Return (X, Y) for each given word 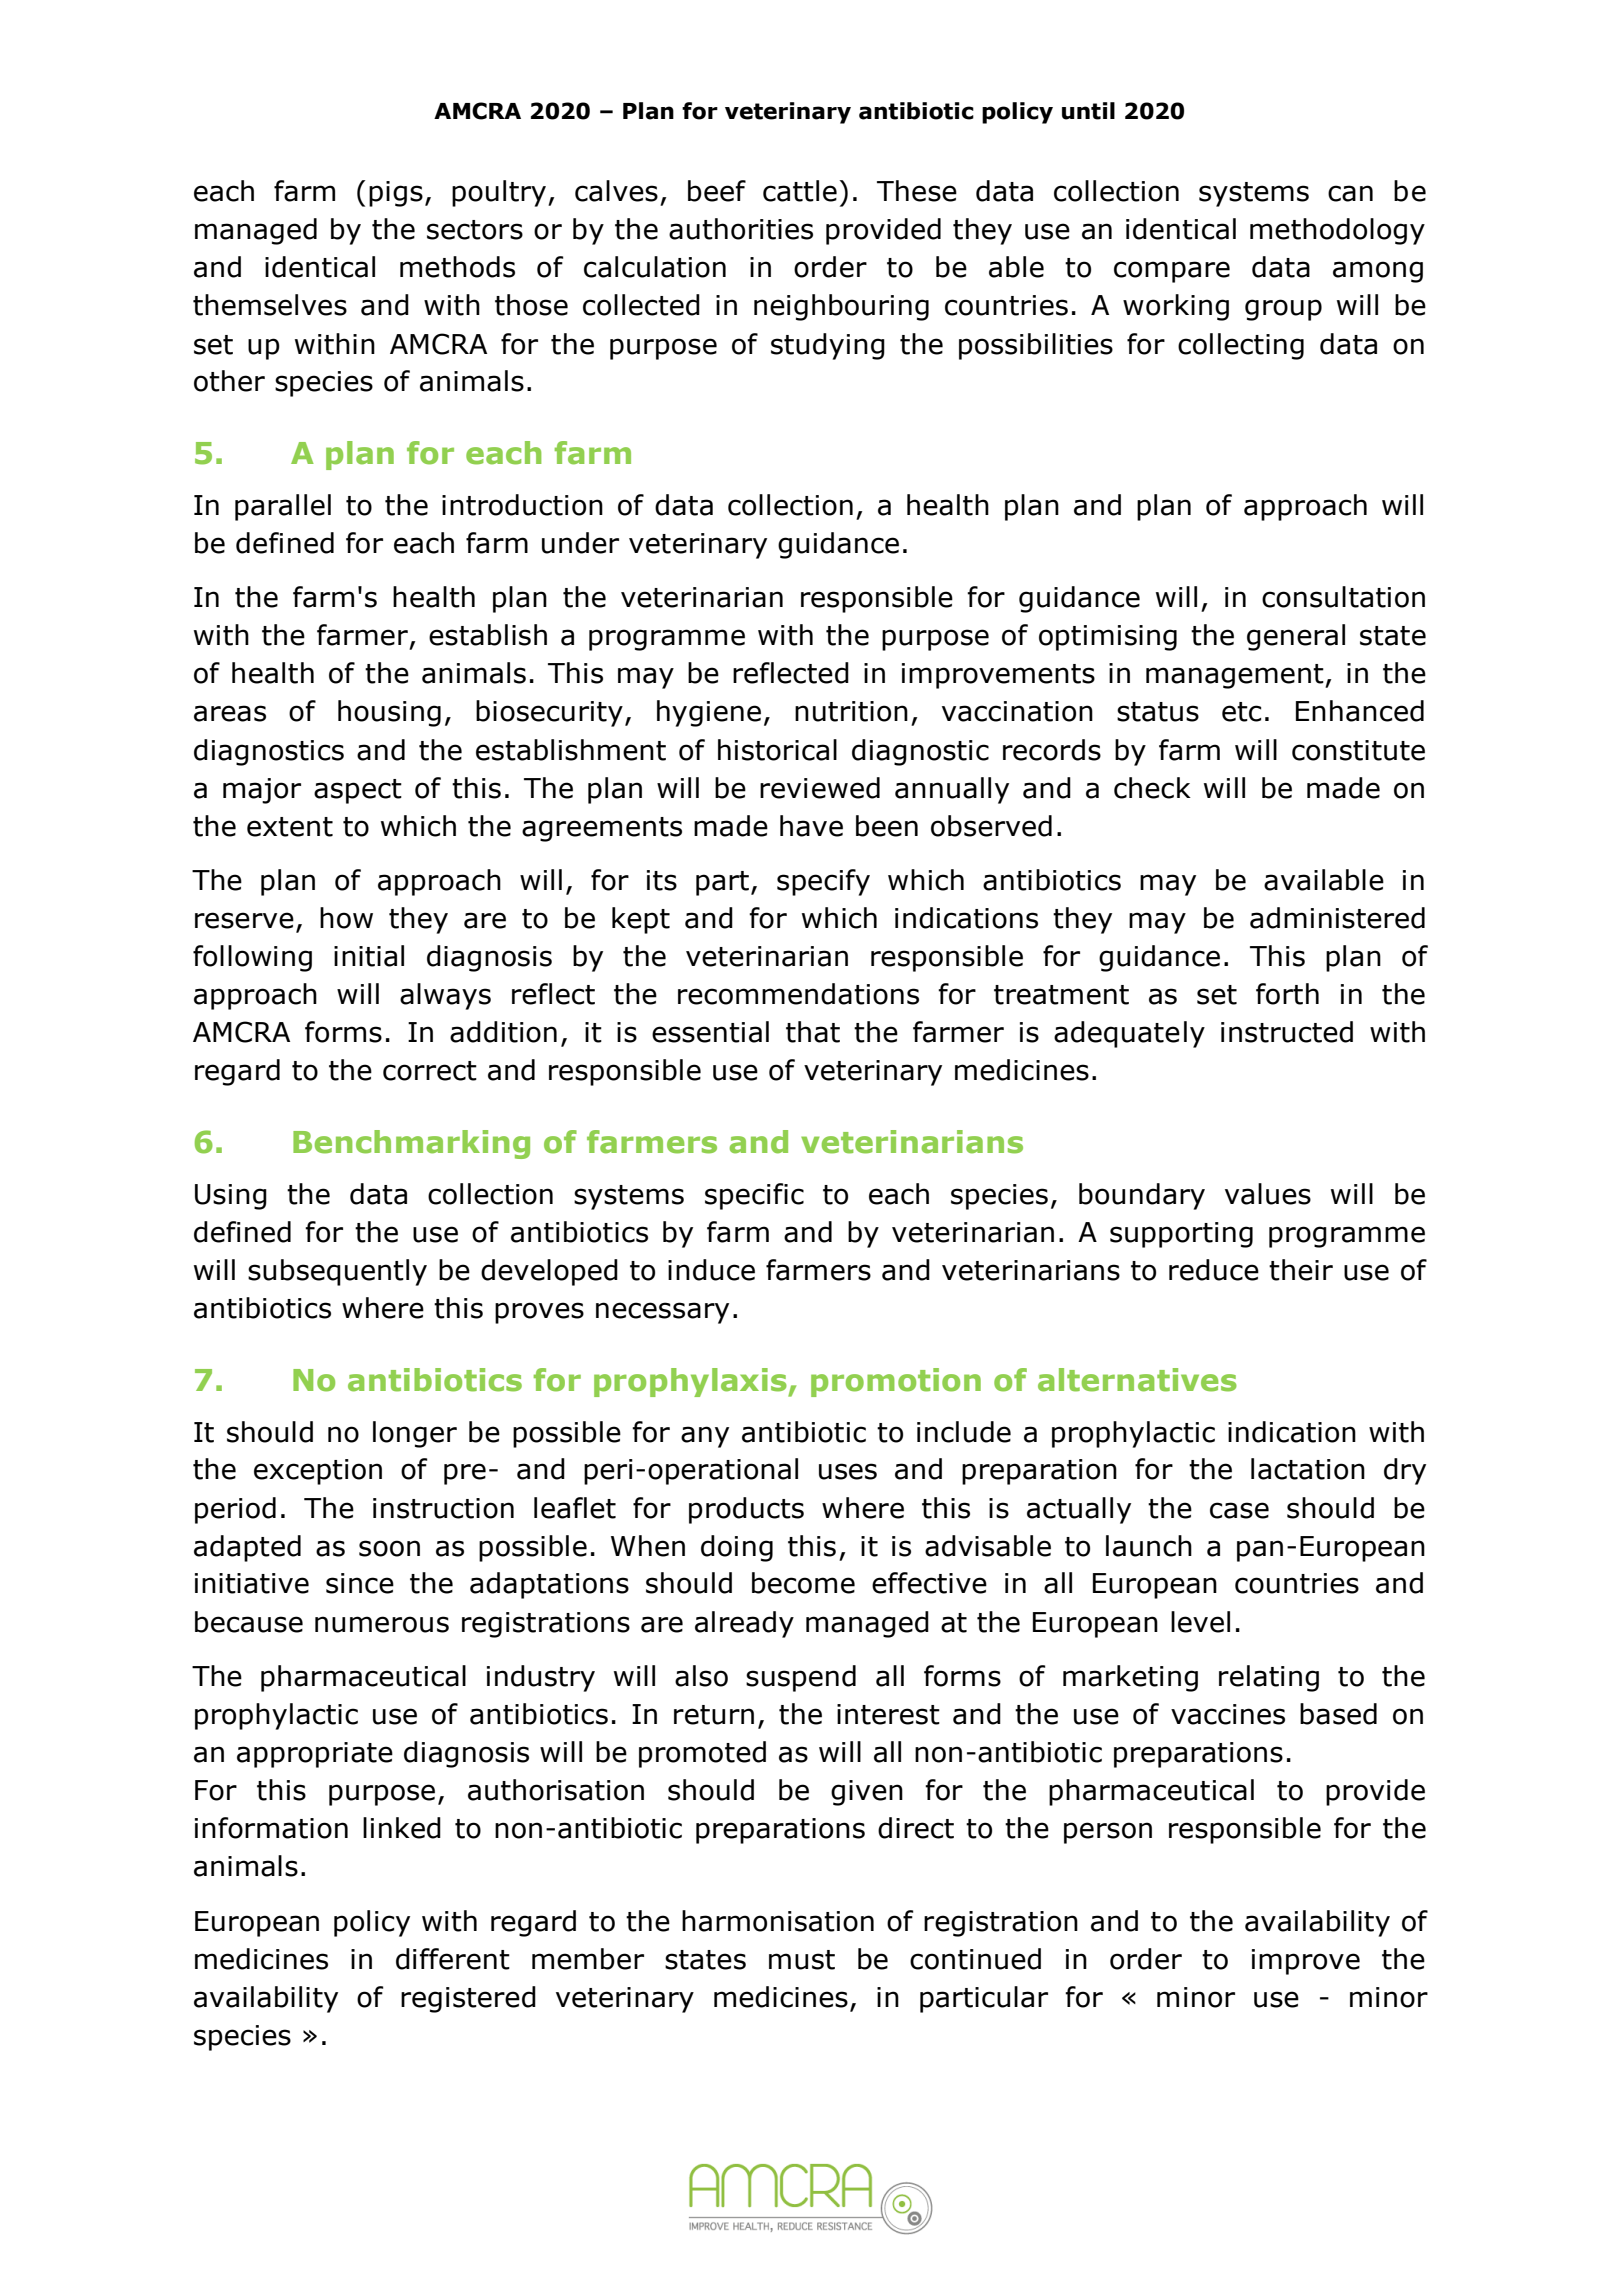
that (813, 1032)
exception (318, 1472)
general (1296, 637)
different (453, 1959)
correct (430, 1071)
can (1350, 193)
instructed (1287, 1032)
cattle (800, 191)
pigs (396, 194)
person (1108, 1833)
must (802, 1960)
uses (848, 1471)
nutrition (851, 711)
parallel (283, 507)
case (1239, 1510)
